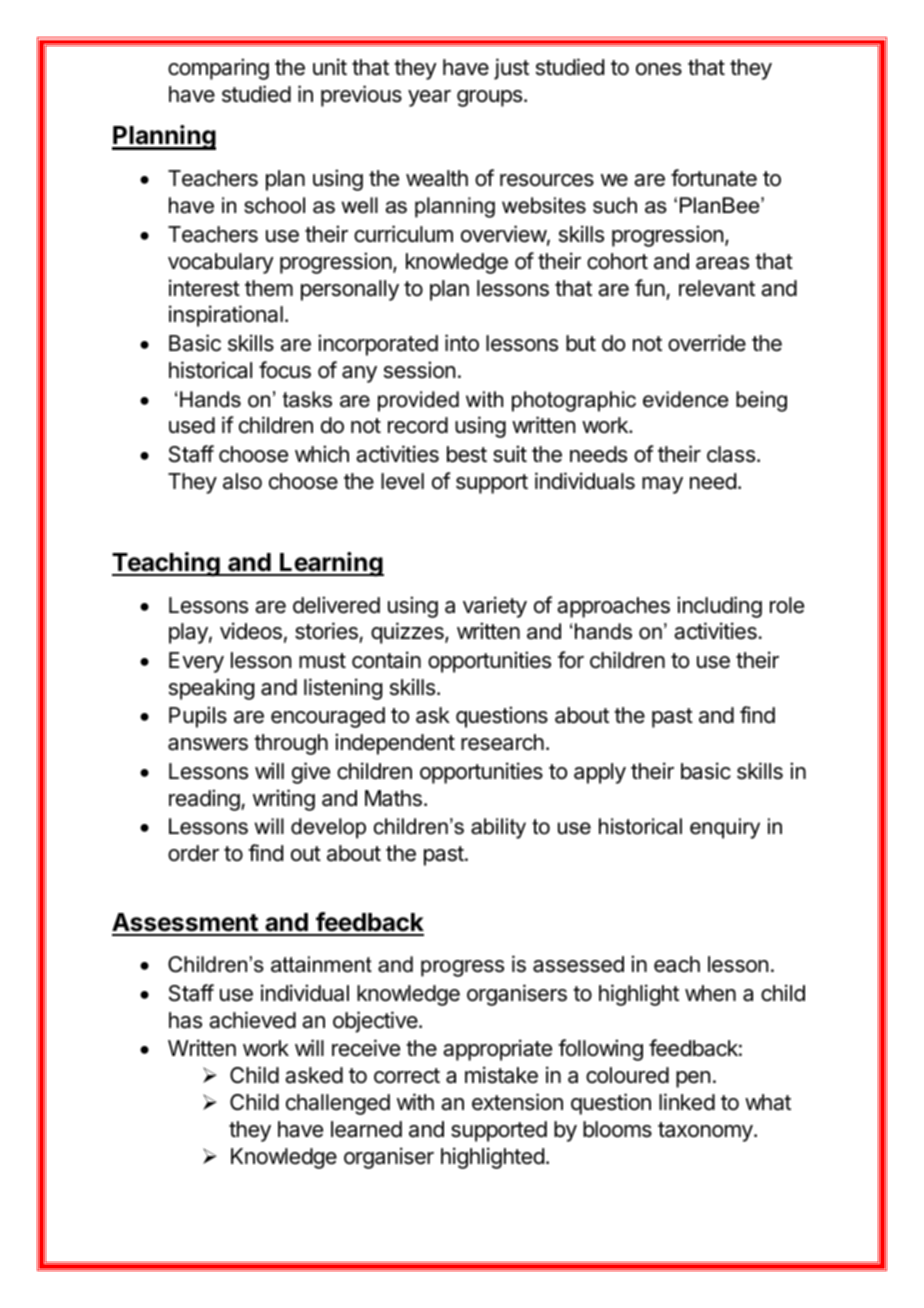 The height and width of the image is (1308, 924). What do you see at coordinates (659, 69) in the image?
I see `ones` at bounding box center [659, 69].
